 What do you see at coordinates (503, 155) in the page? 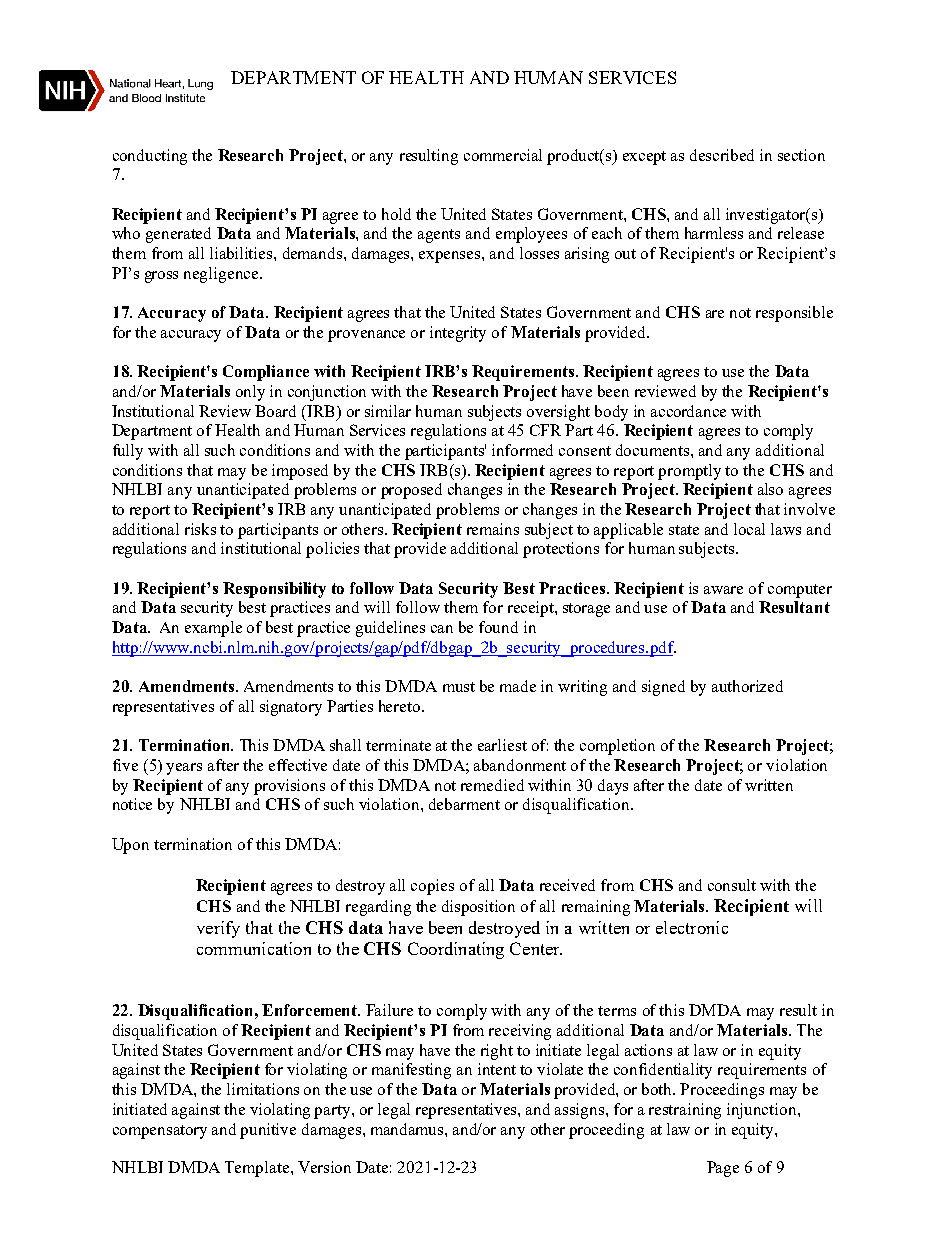
I see `commercial` at bounding box center [503, 155].
